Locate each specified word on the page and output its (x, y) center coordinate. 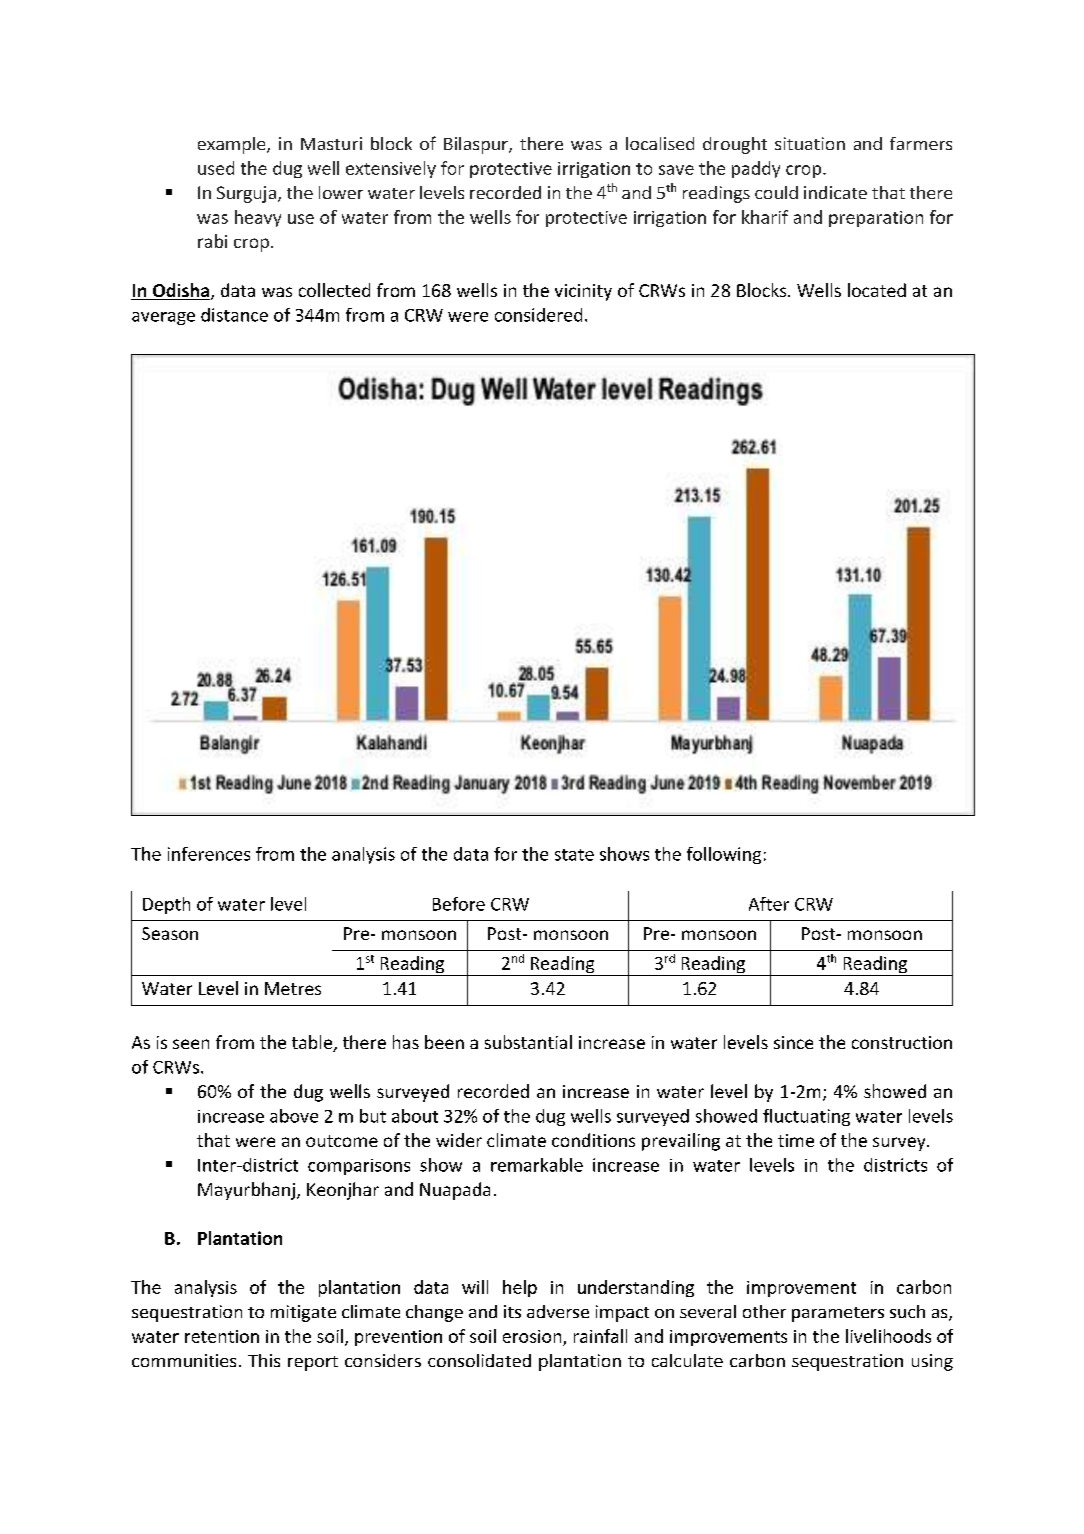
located (877, 290)
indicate (835, 192)
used (216, 168)
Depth (166, 905)
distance (234, 315)
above (294, 1116)
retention (222, 1336)
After (769, 904)
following (724, 855)
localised (660, 143)
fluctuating (806, 1117)
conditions (593, 1140)
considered (538, 315)
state (574, 855)
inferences (209, 854)
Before (459, 904)
